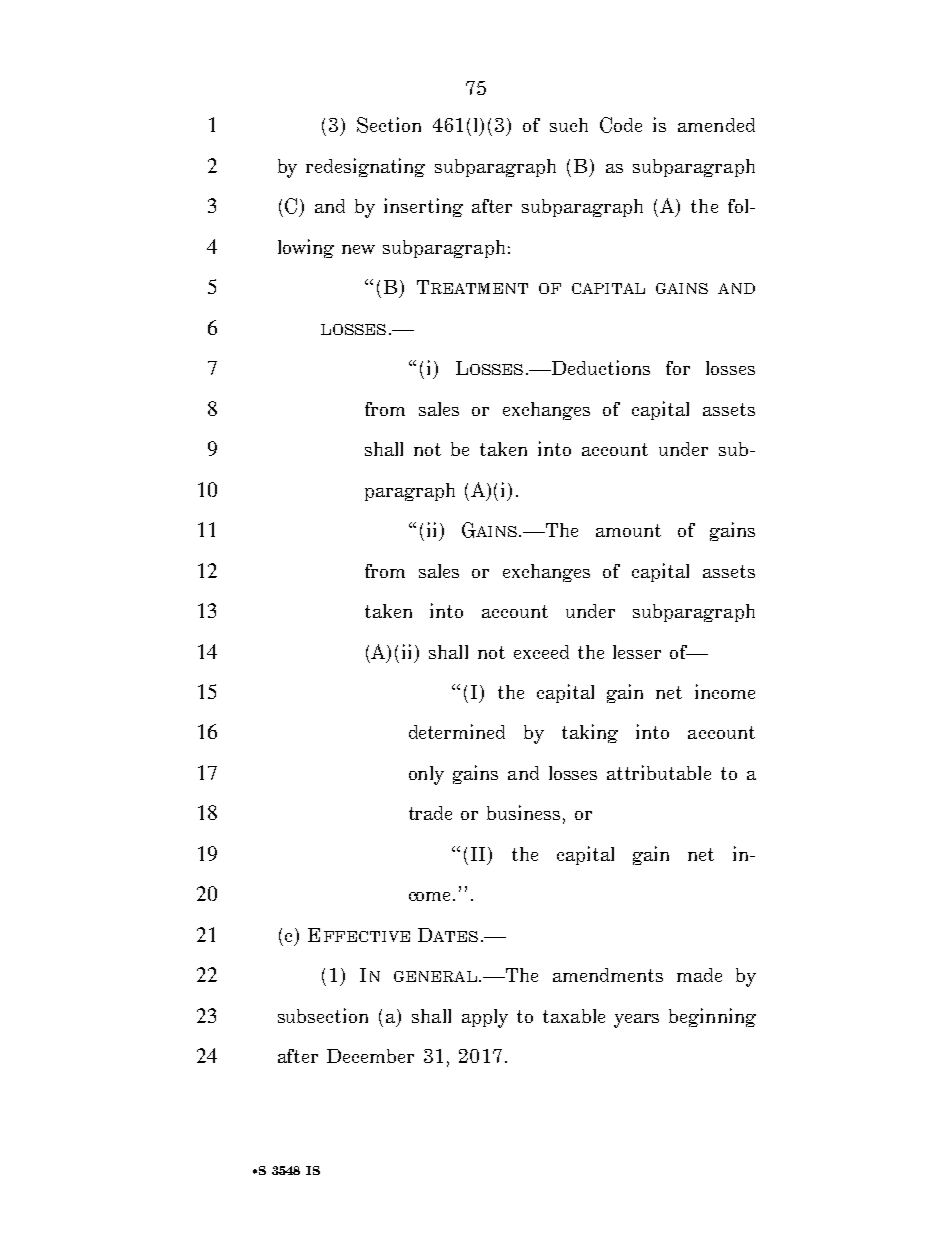  Describe the element at coordinates (430, 813) in the screenshot. I see `trade` at that location.
